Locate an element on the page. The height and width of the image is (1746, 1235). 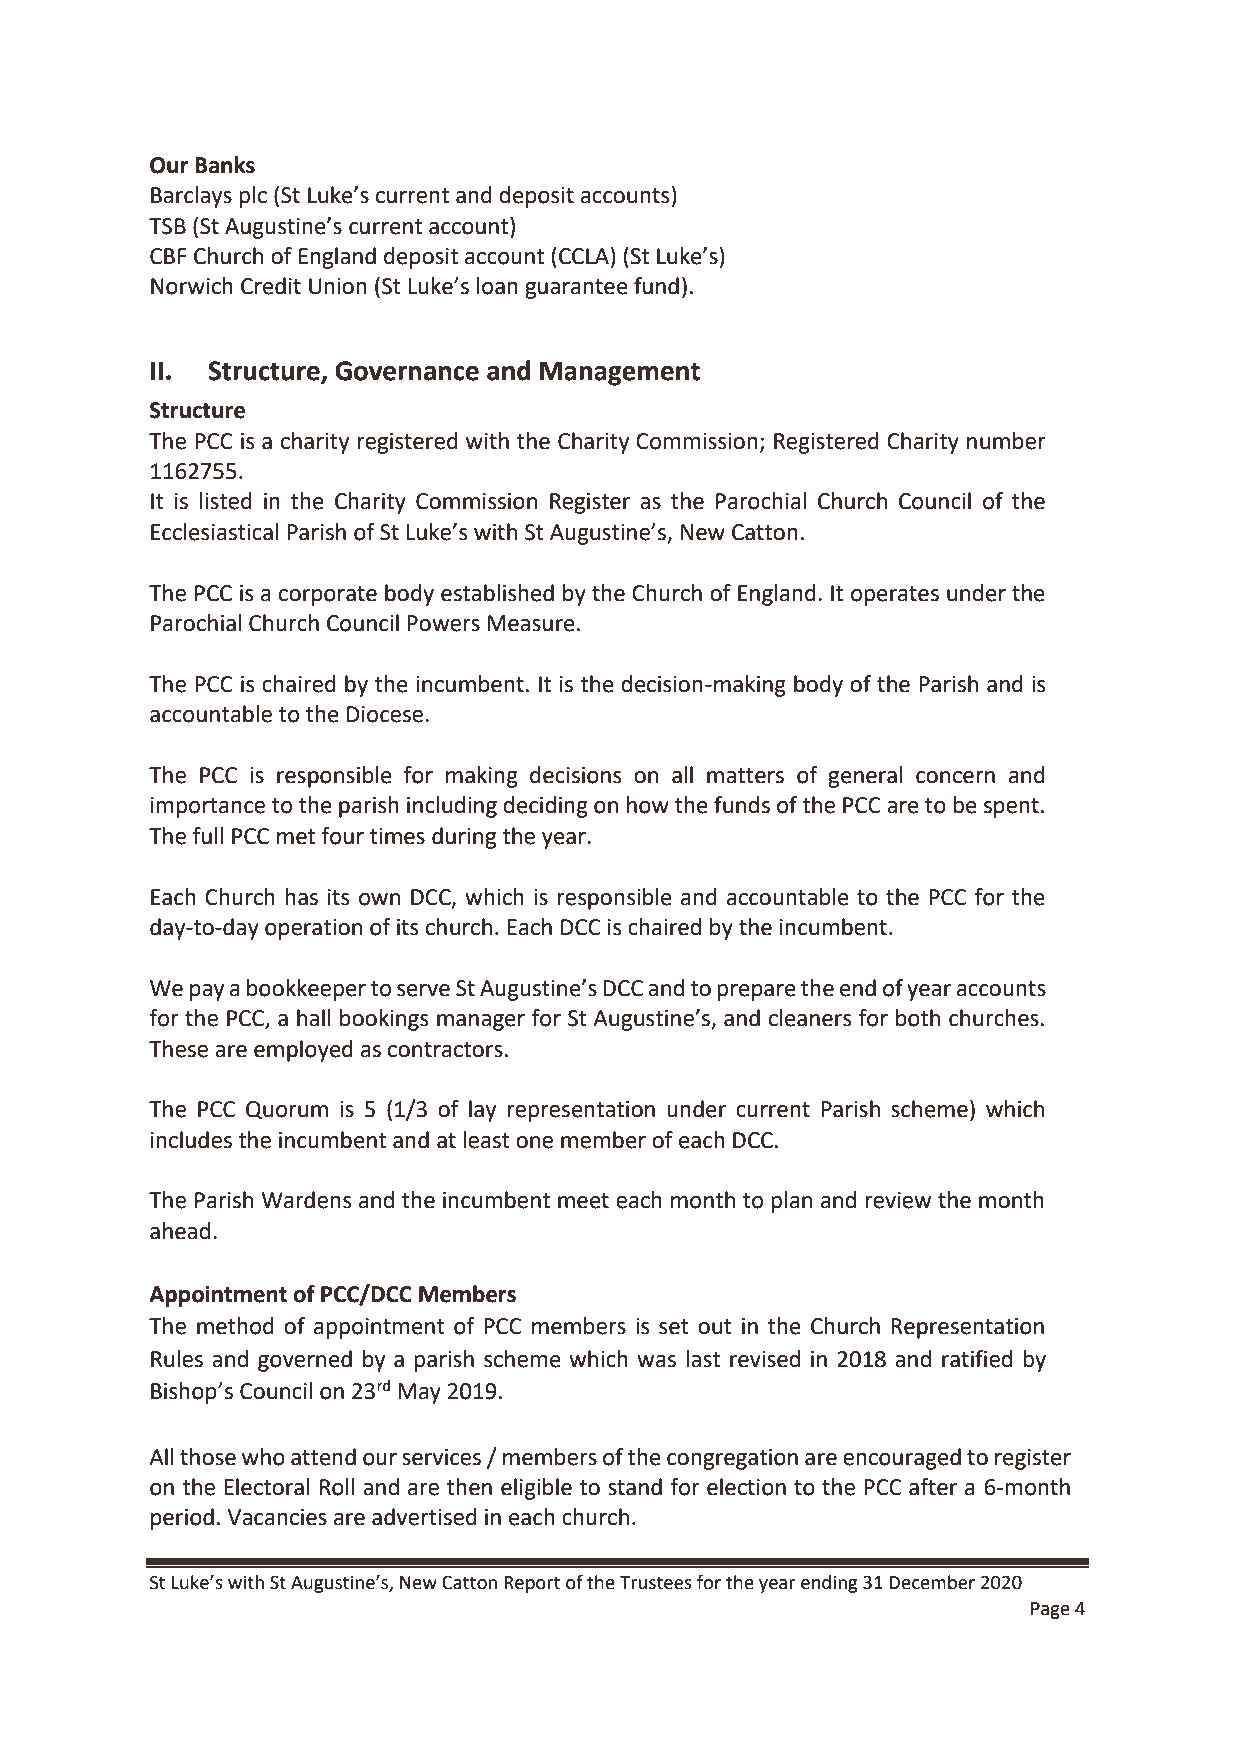
review is located at coordinates (898, 1200).
